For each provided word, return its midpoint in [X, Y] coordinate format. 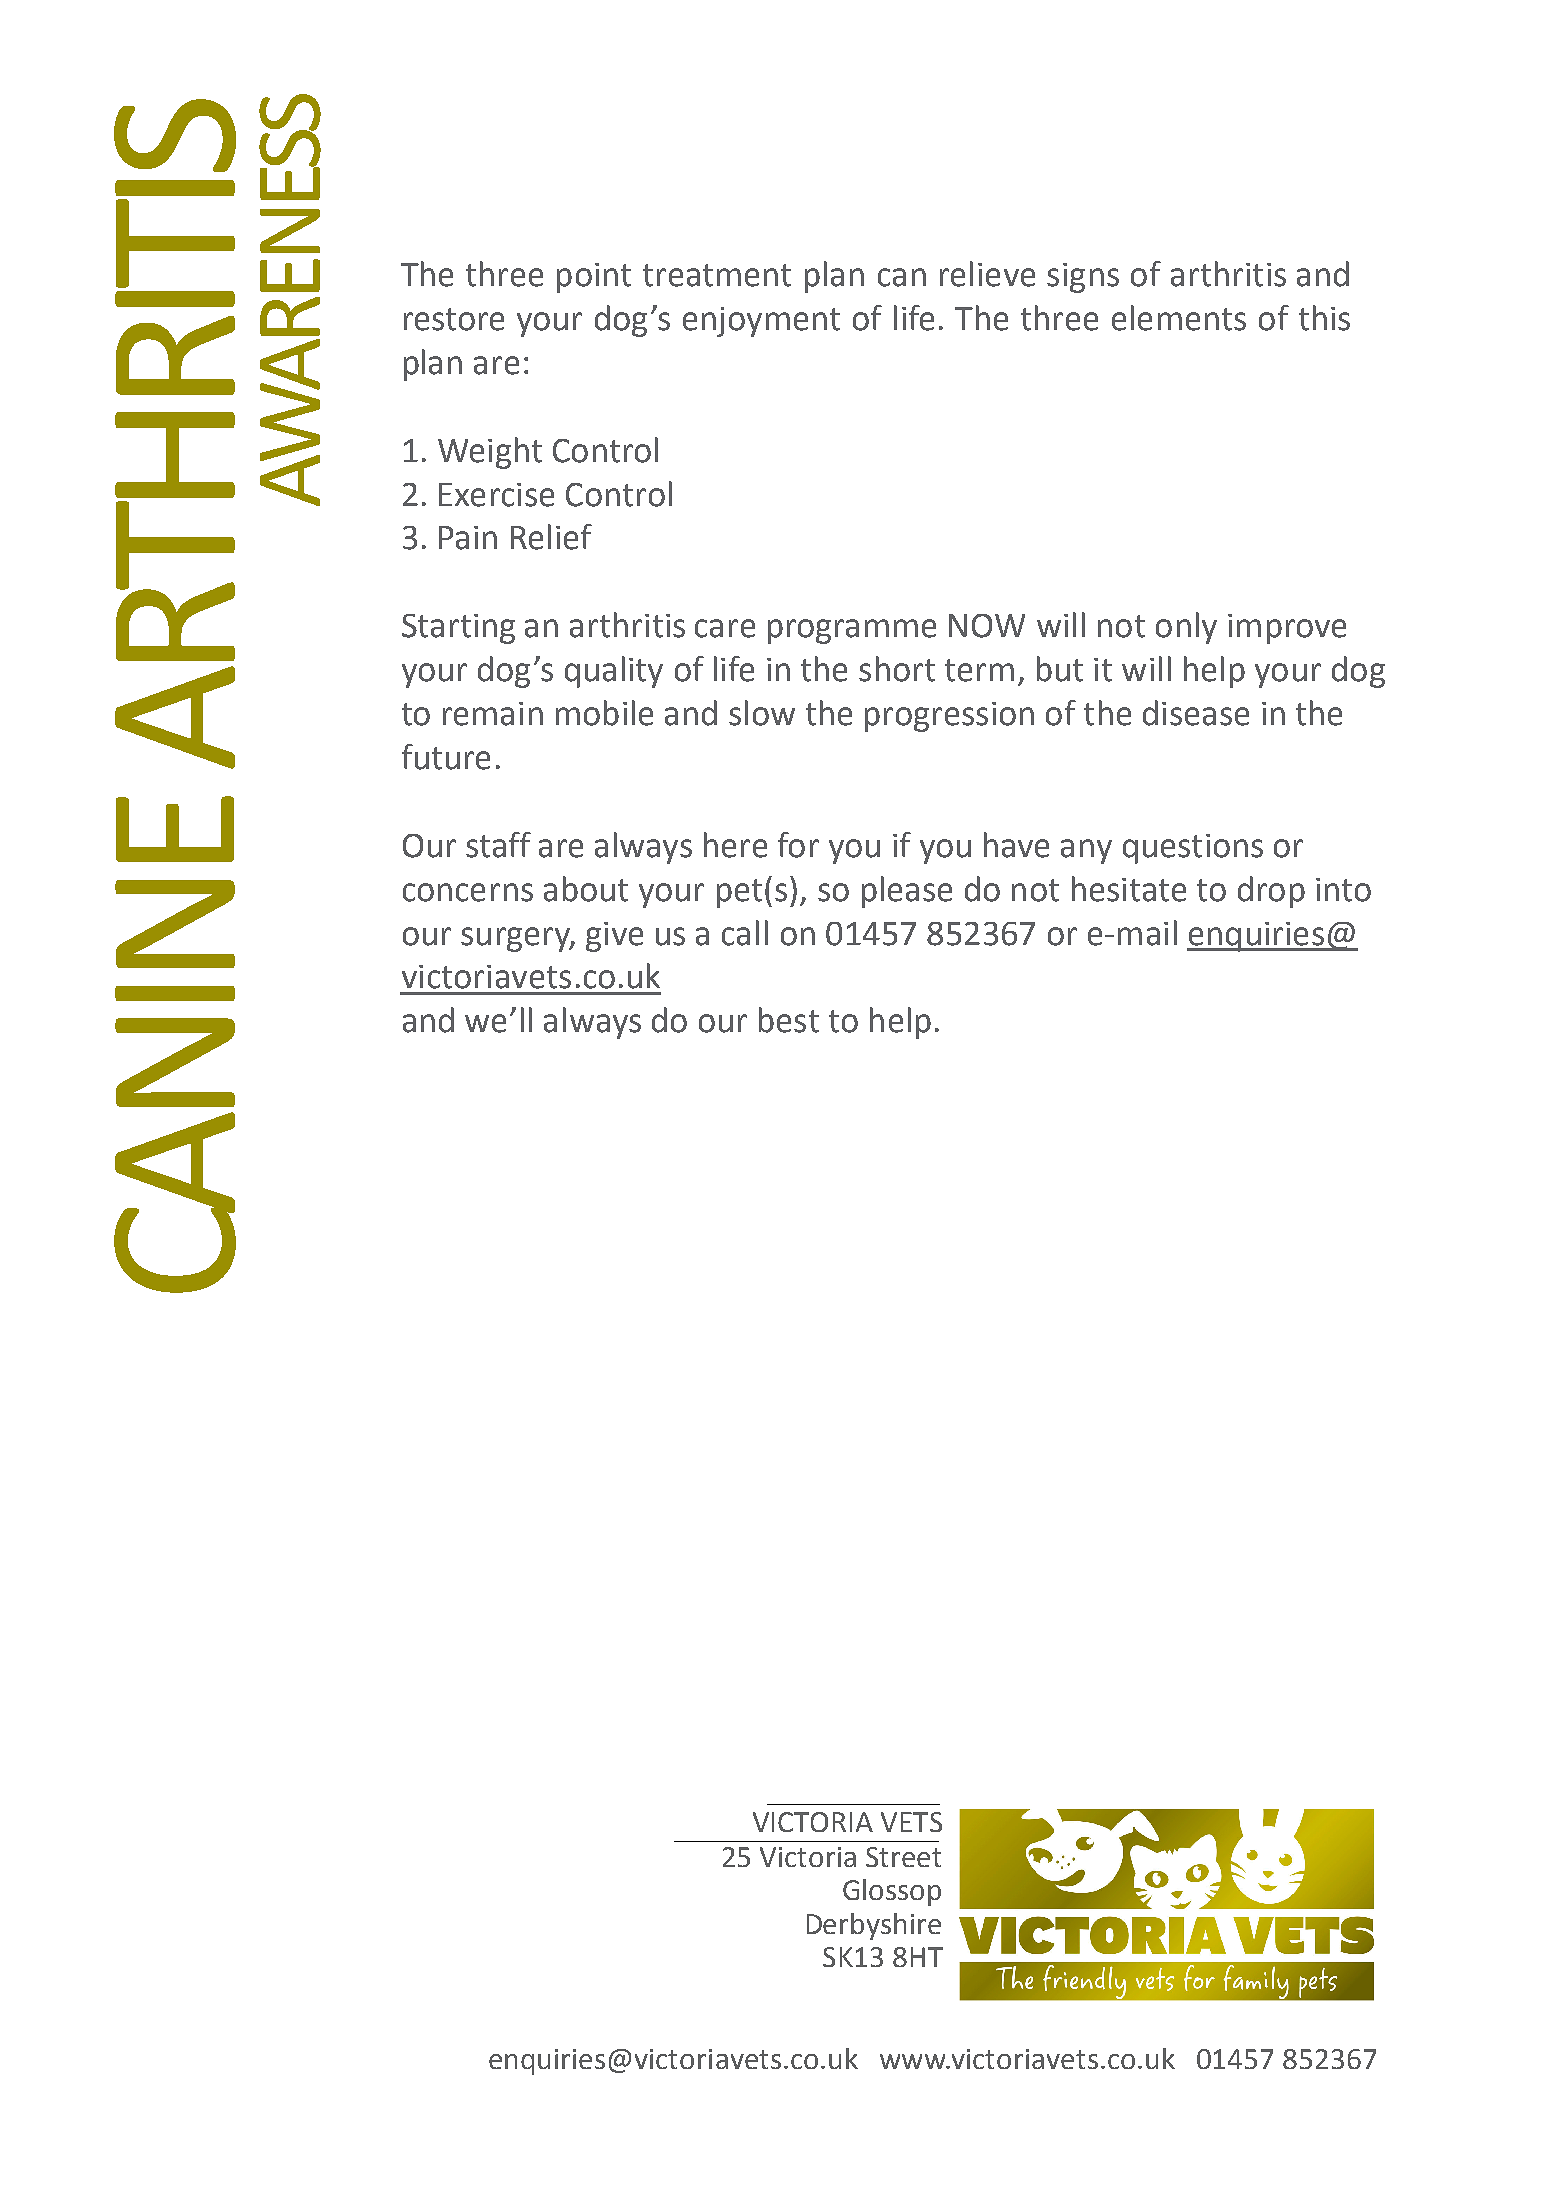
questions [1193, 849]
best [789, 1020]
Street [903, 1857]
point [594, 278]
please [907, 892]
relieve [987, 274]
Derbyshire [874, 1926]
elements [1179, 318]
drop [1271, 892]
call [745, 933]
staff [498, 845]
